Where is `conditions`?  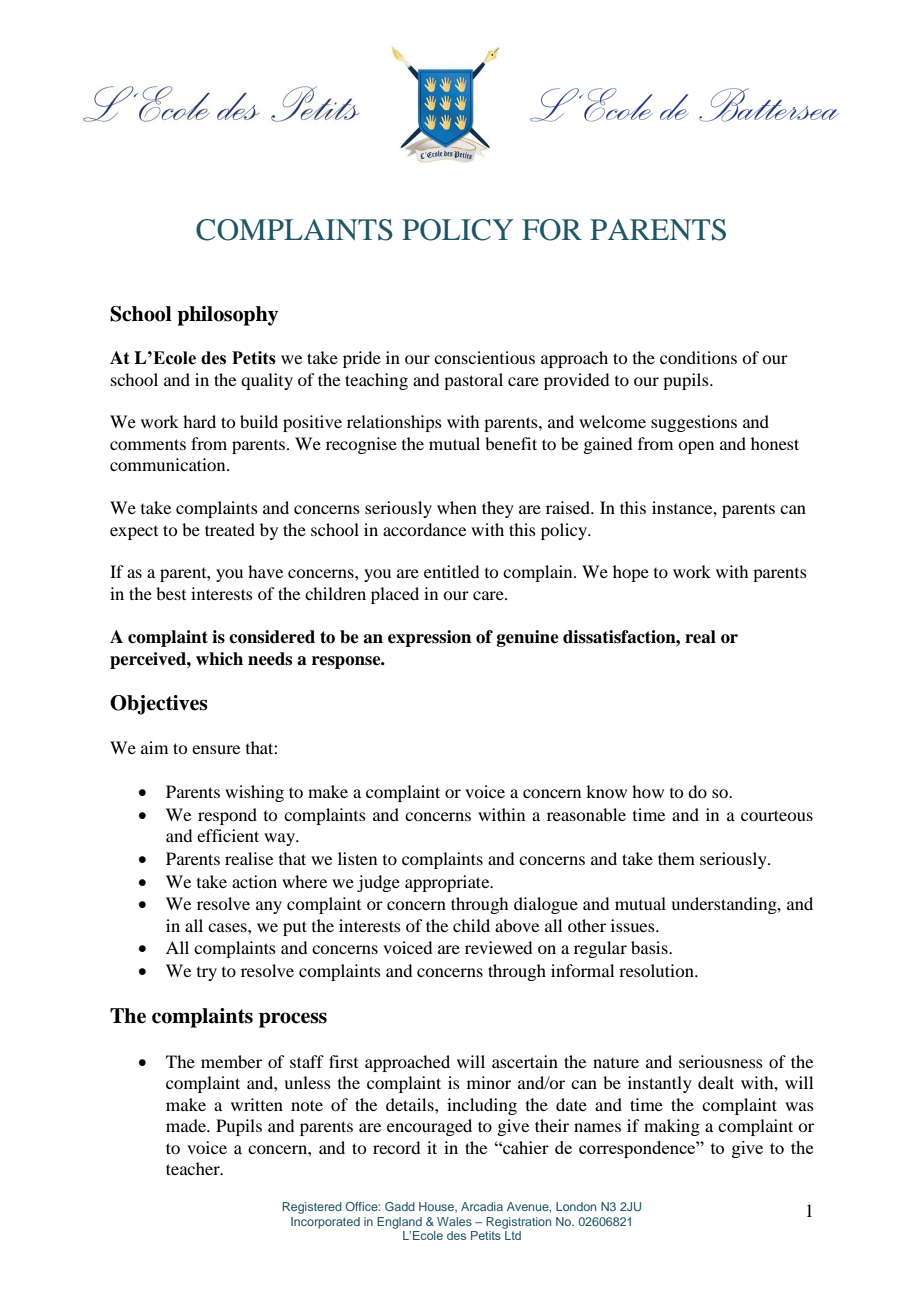
conditions is located at coordinates (698, 357).
